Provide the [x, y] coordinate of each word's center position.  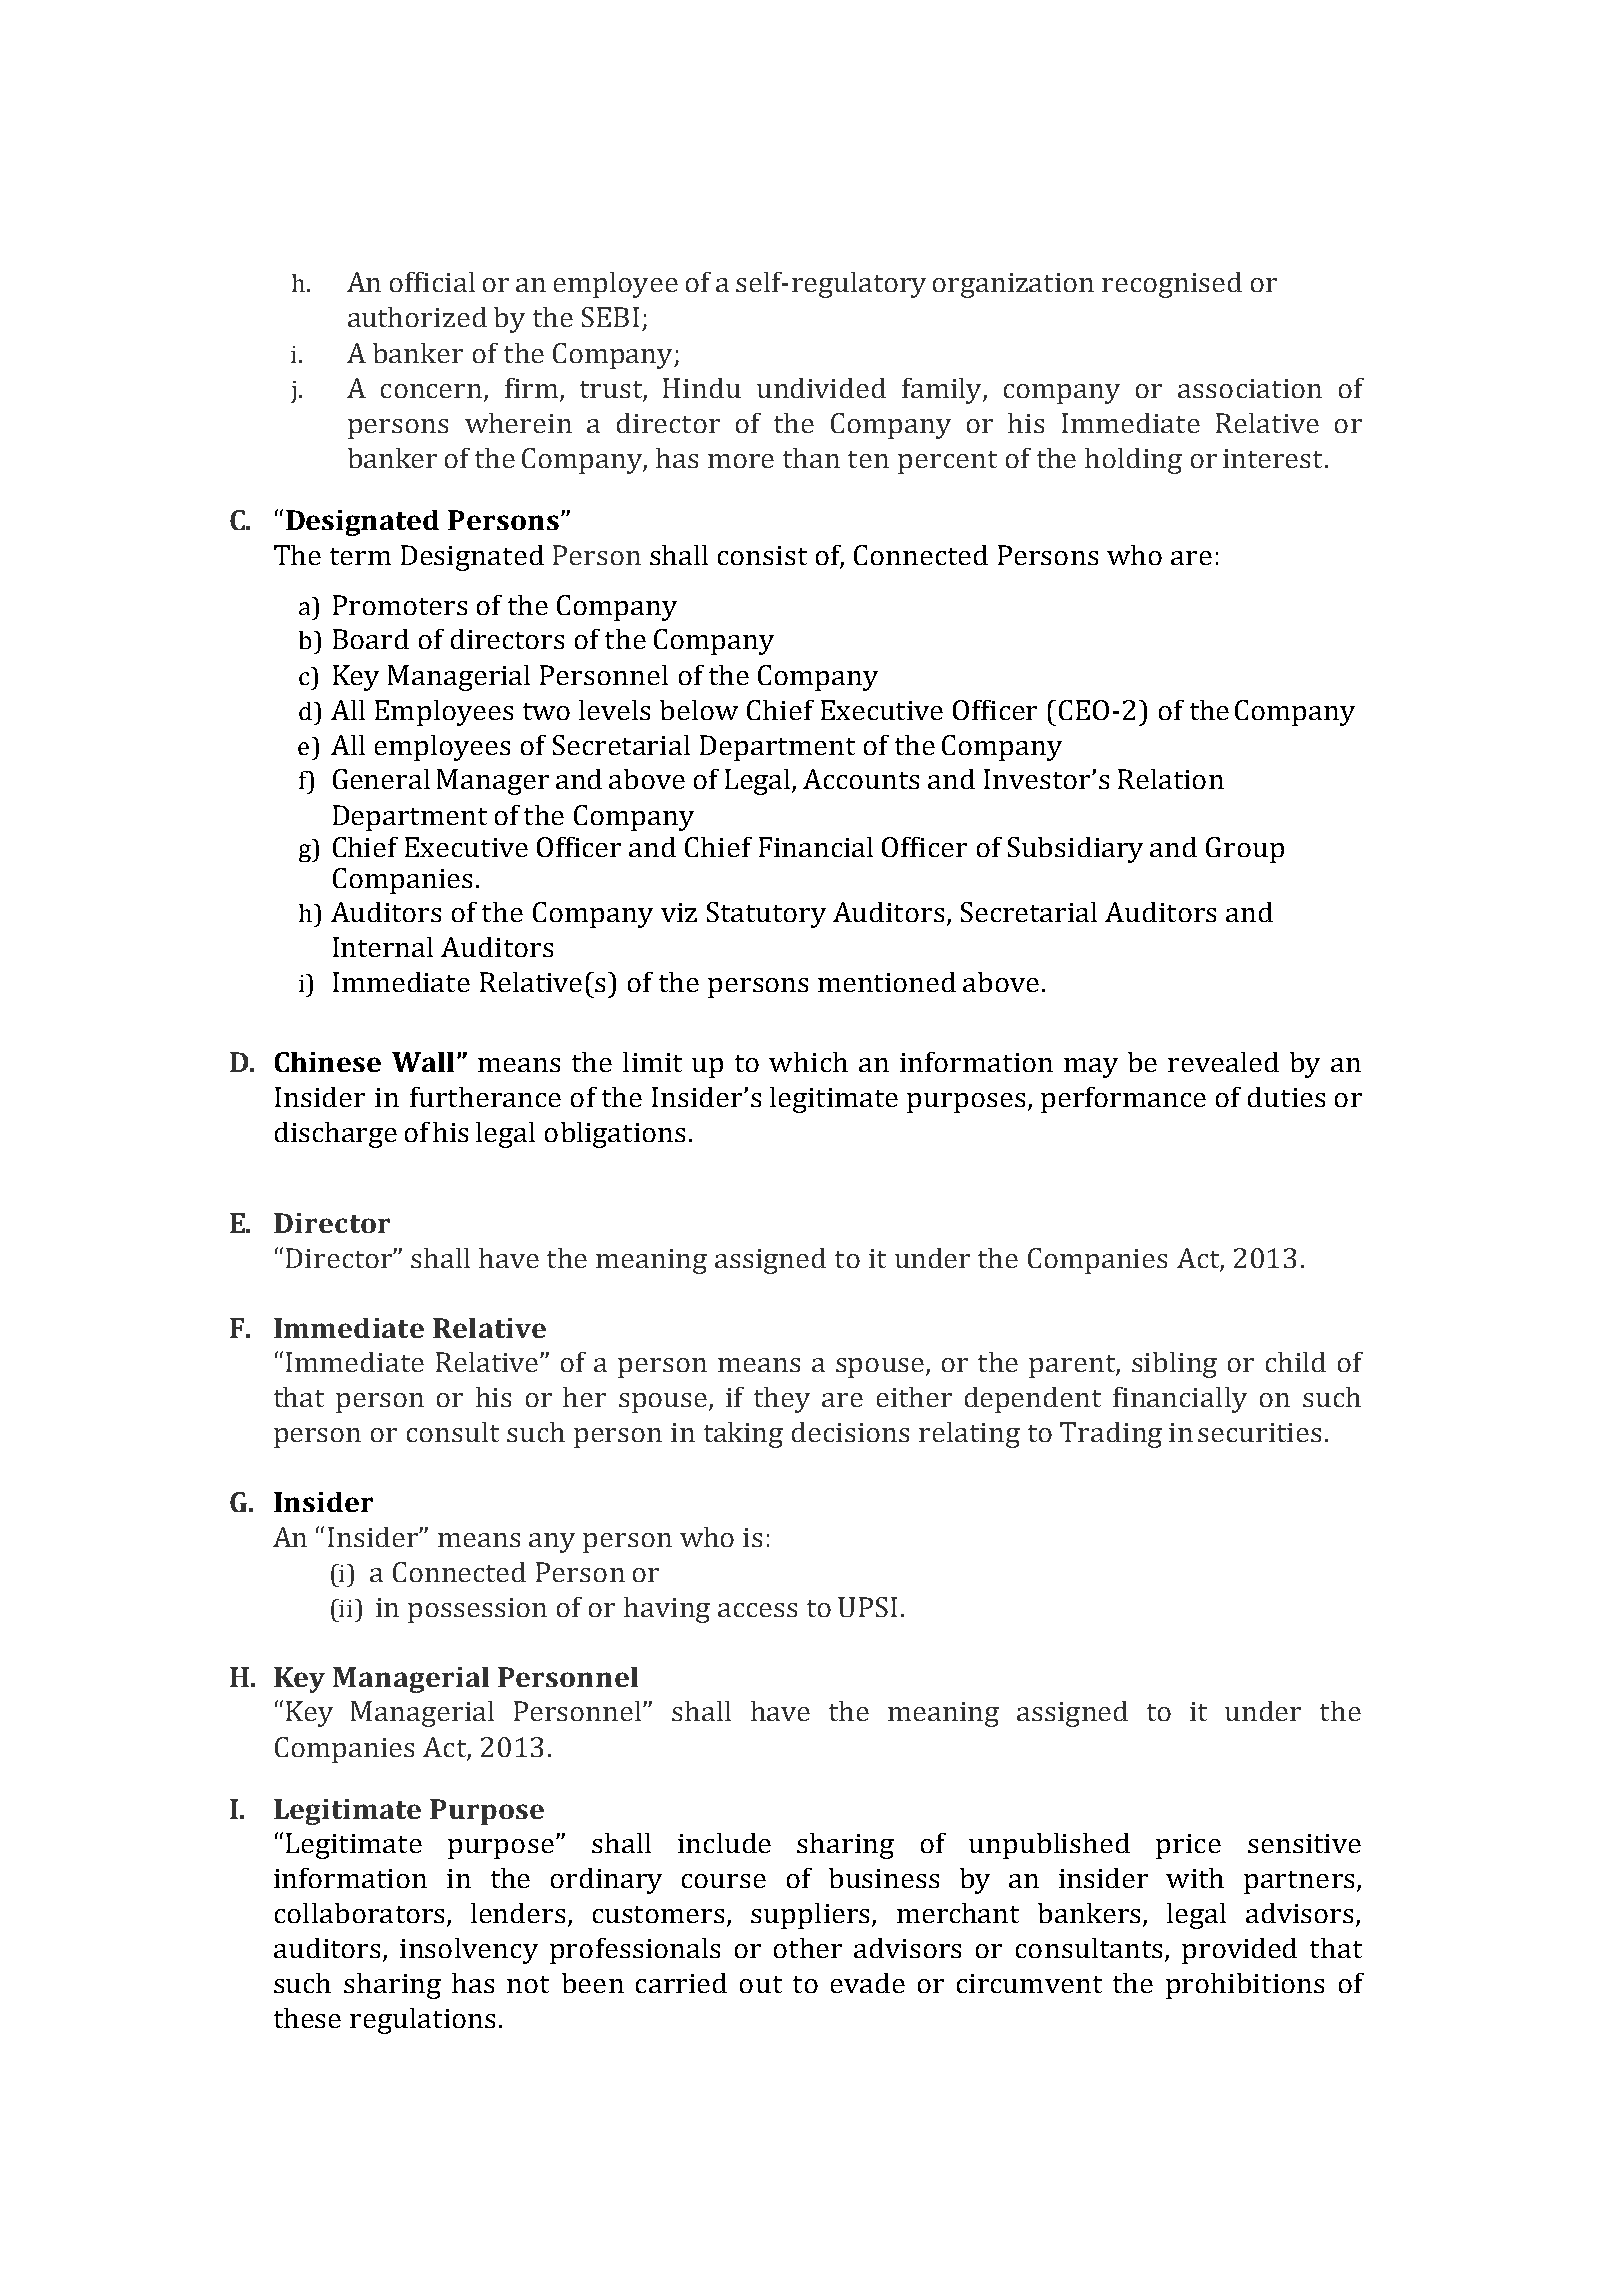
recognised [1172, 285]
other [808, 1948]
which [808, 1062]
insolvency [469, 1951]
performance [1123, 1100]
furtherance [485, 1097]
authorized [417, 317]
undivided [821, 388]
